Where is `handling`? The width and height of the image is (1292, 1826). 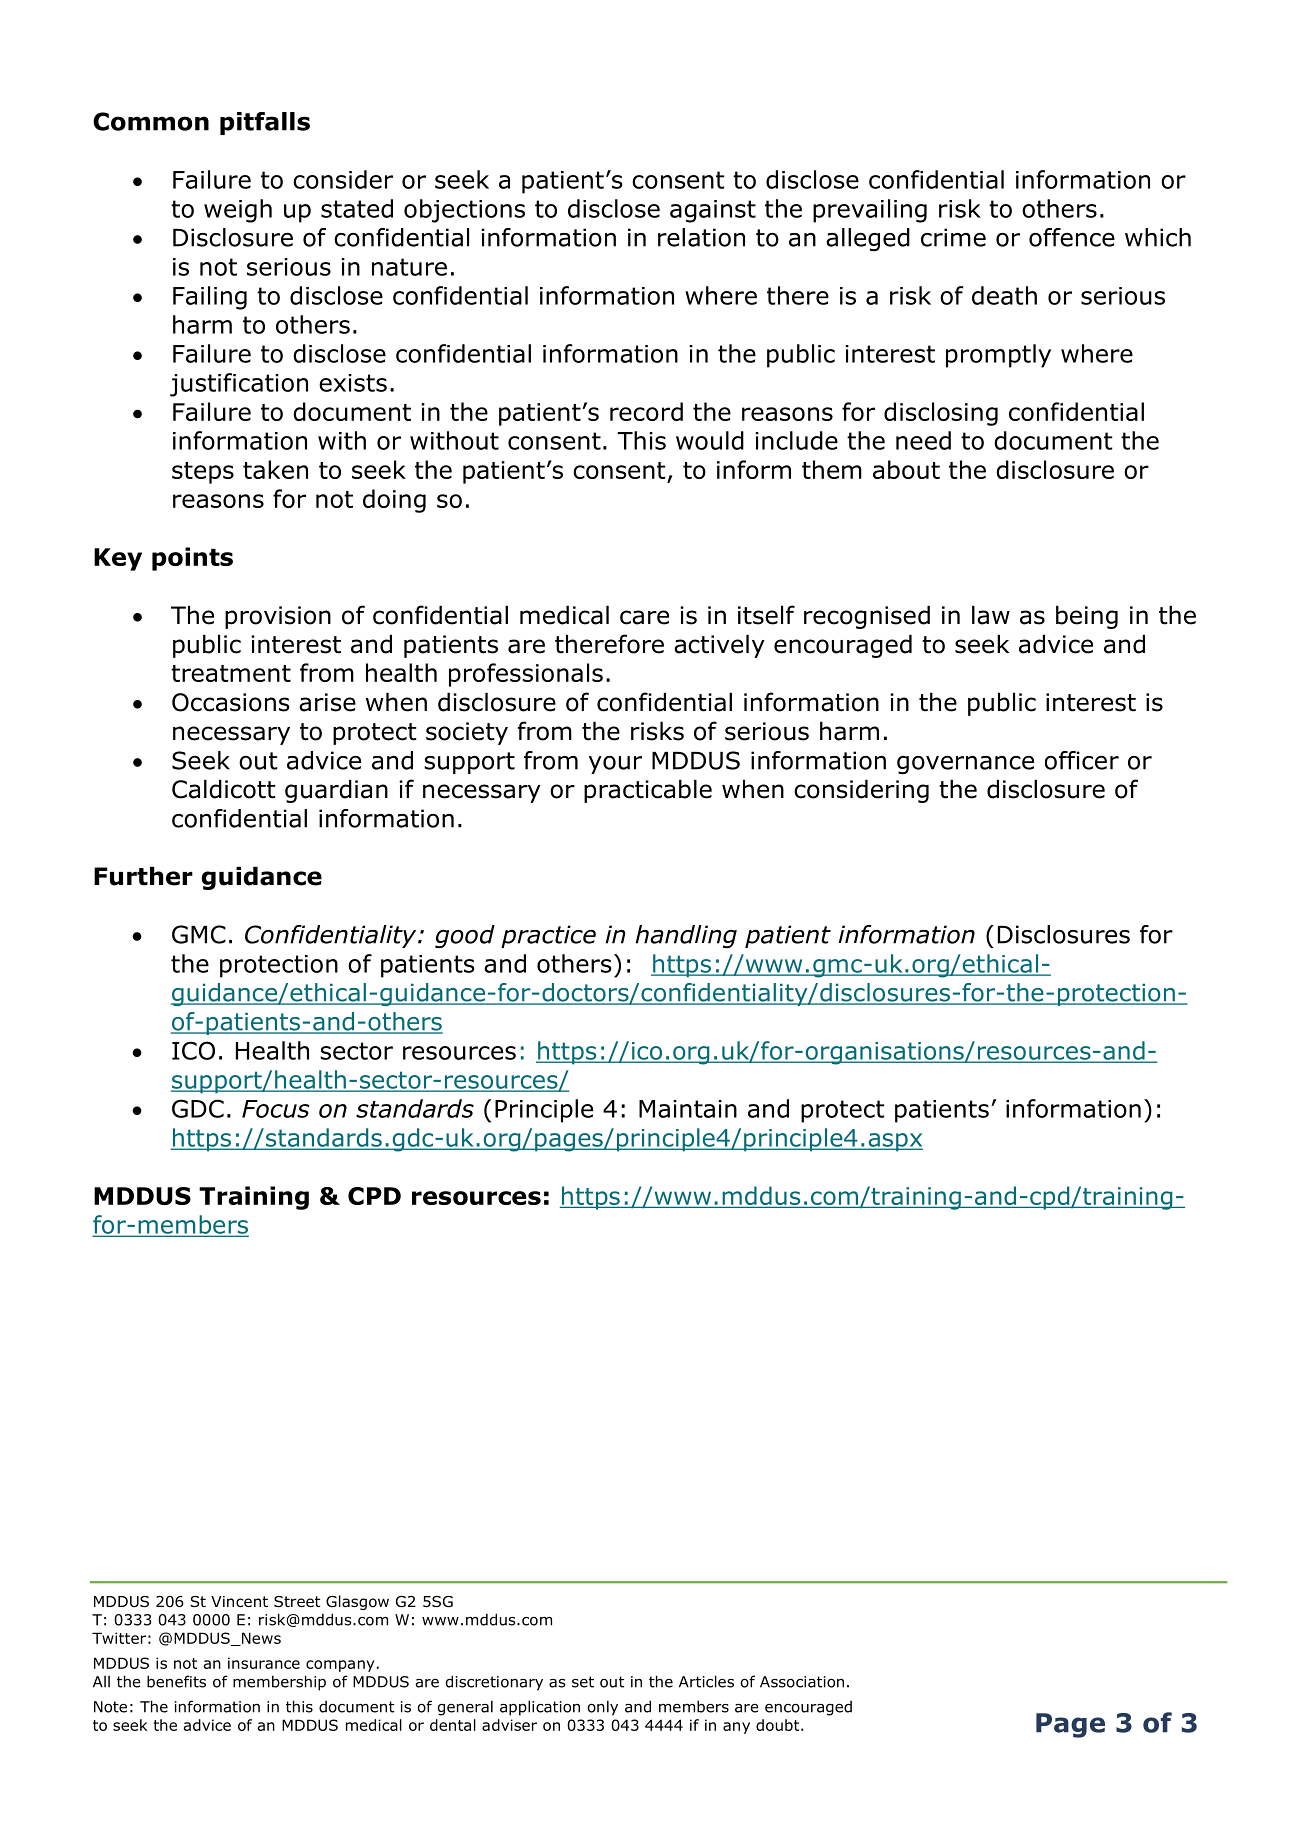 handling is located at coordinates (686, 936).
